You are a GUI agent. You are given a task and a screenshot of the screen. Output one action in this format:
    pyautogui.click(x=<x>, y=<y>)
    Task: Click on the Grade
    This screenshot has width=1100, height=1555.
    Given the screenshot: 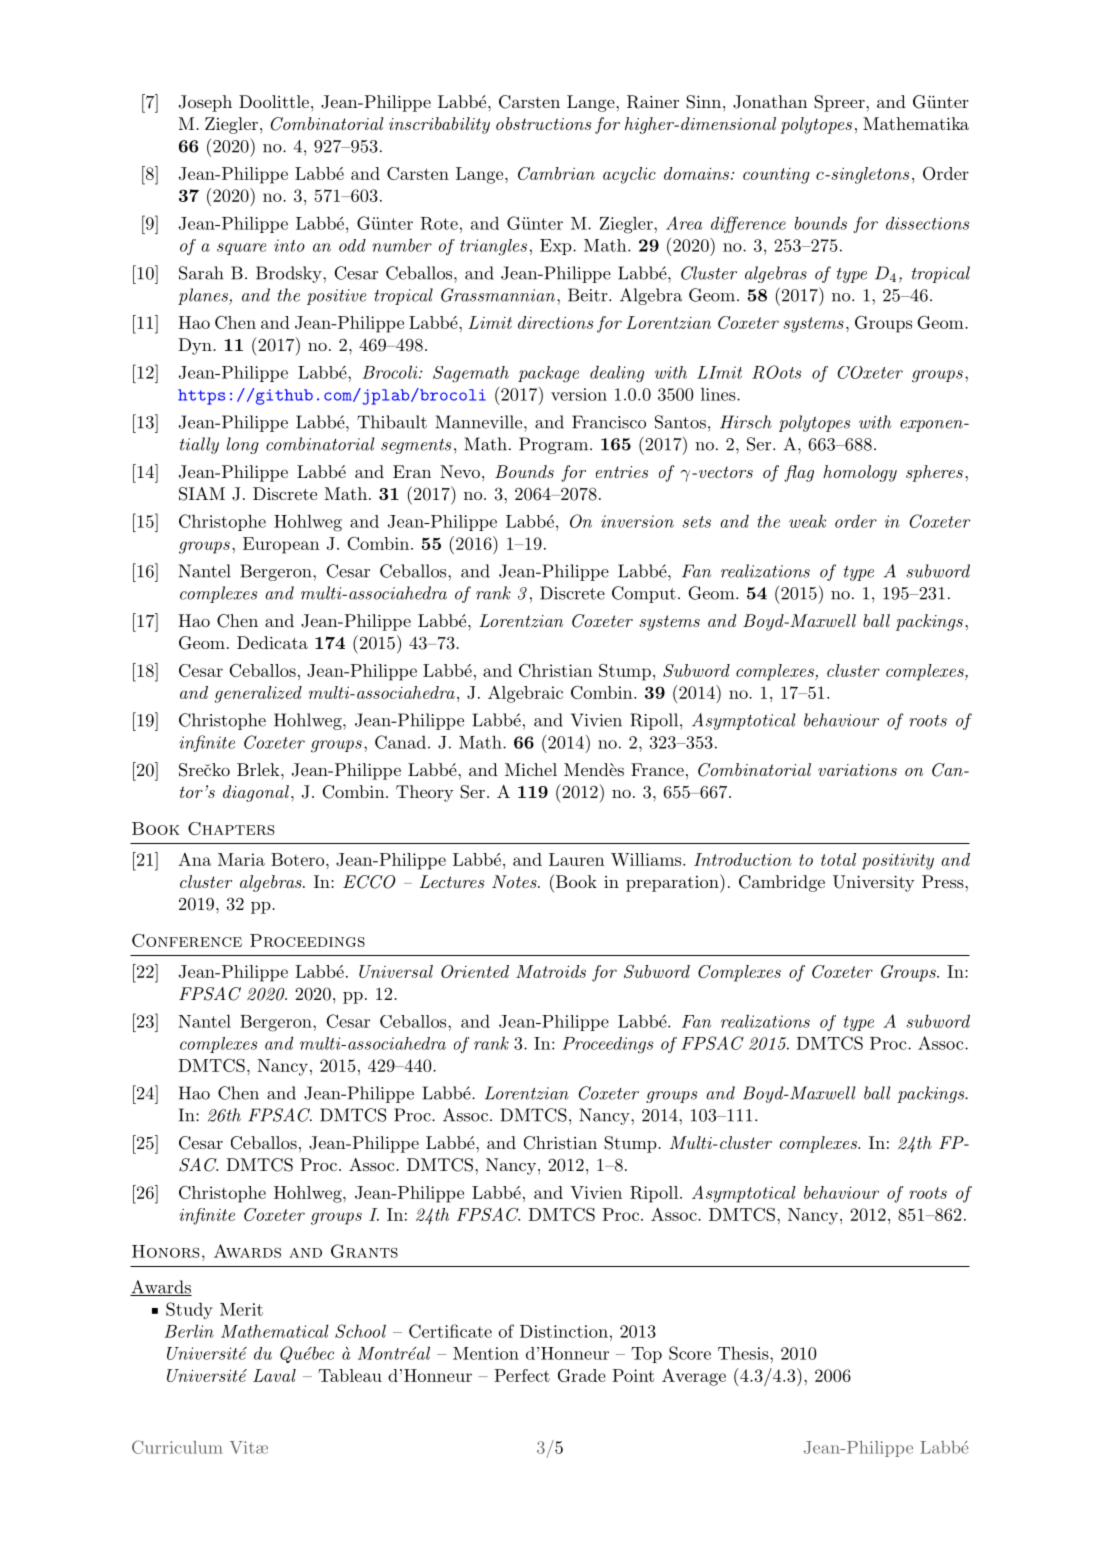 What is the action you would take?
    pyautogui.click(x=582, y=1375)
